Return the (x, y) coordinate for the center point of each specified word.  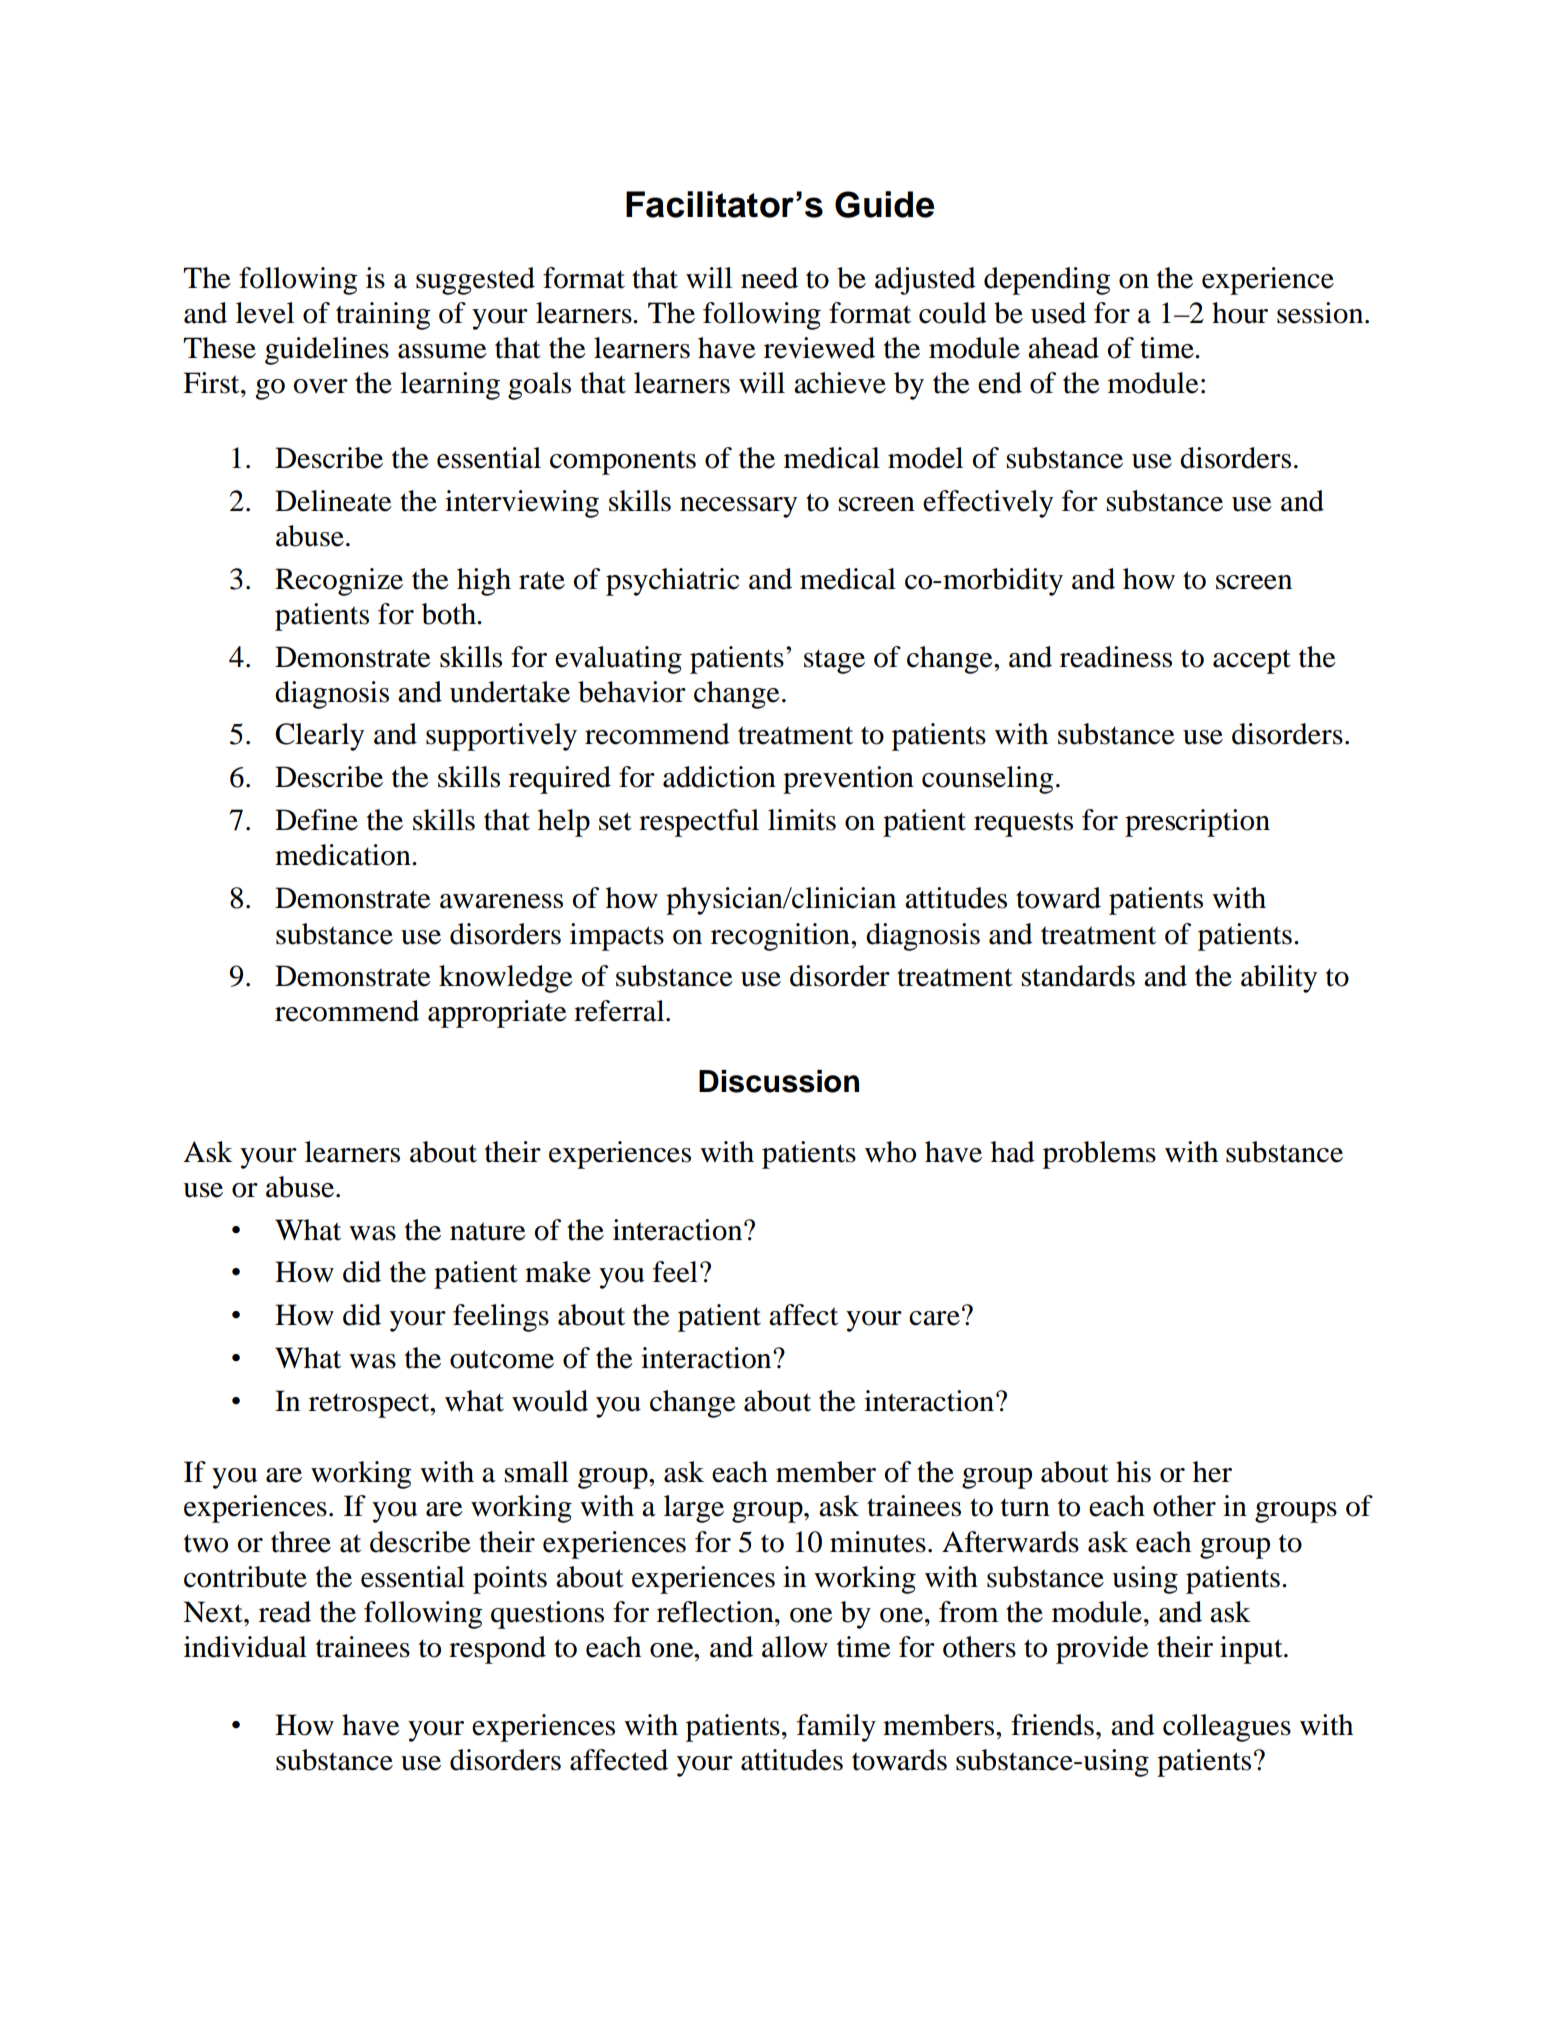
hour (1240, 313)
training (383, 316)
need (769, 278)
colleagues (1227, 1728)
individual (245, 1647)
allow (795, 1647)
